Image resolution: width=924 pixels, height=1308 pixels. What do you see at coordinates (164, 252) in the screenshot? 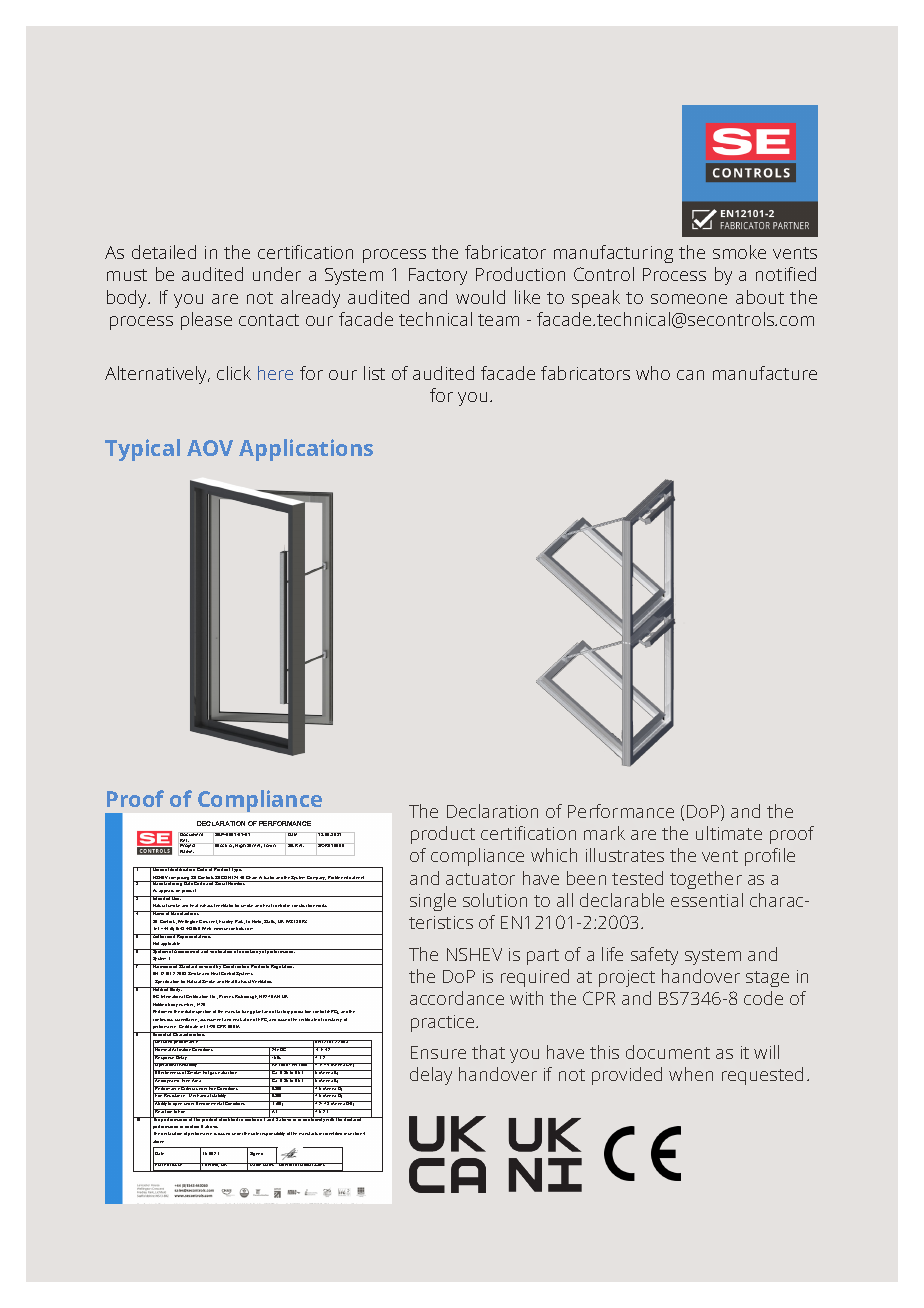
I see `detailed` at bounding box center [164, 252].
